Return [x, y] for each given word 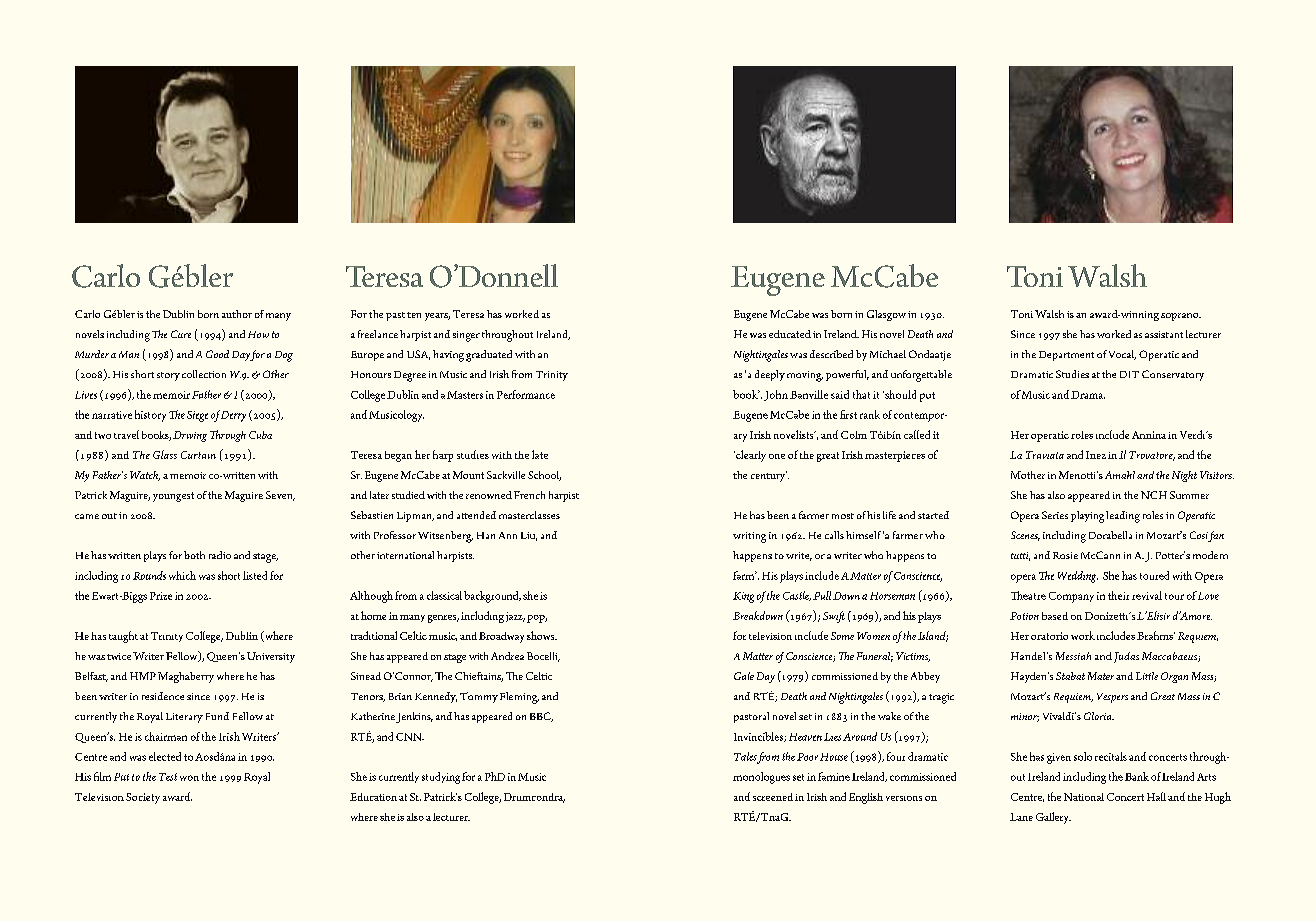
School [544, 476]
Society [143, 798]
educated [790, 334]
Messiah [1073, 656]
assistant [1164, 334]
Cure [181, 334]
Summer [1189, 495]
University [271, 657]
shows [542, 635]
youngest [173, 497]
